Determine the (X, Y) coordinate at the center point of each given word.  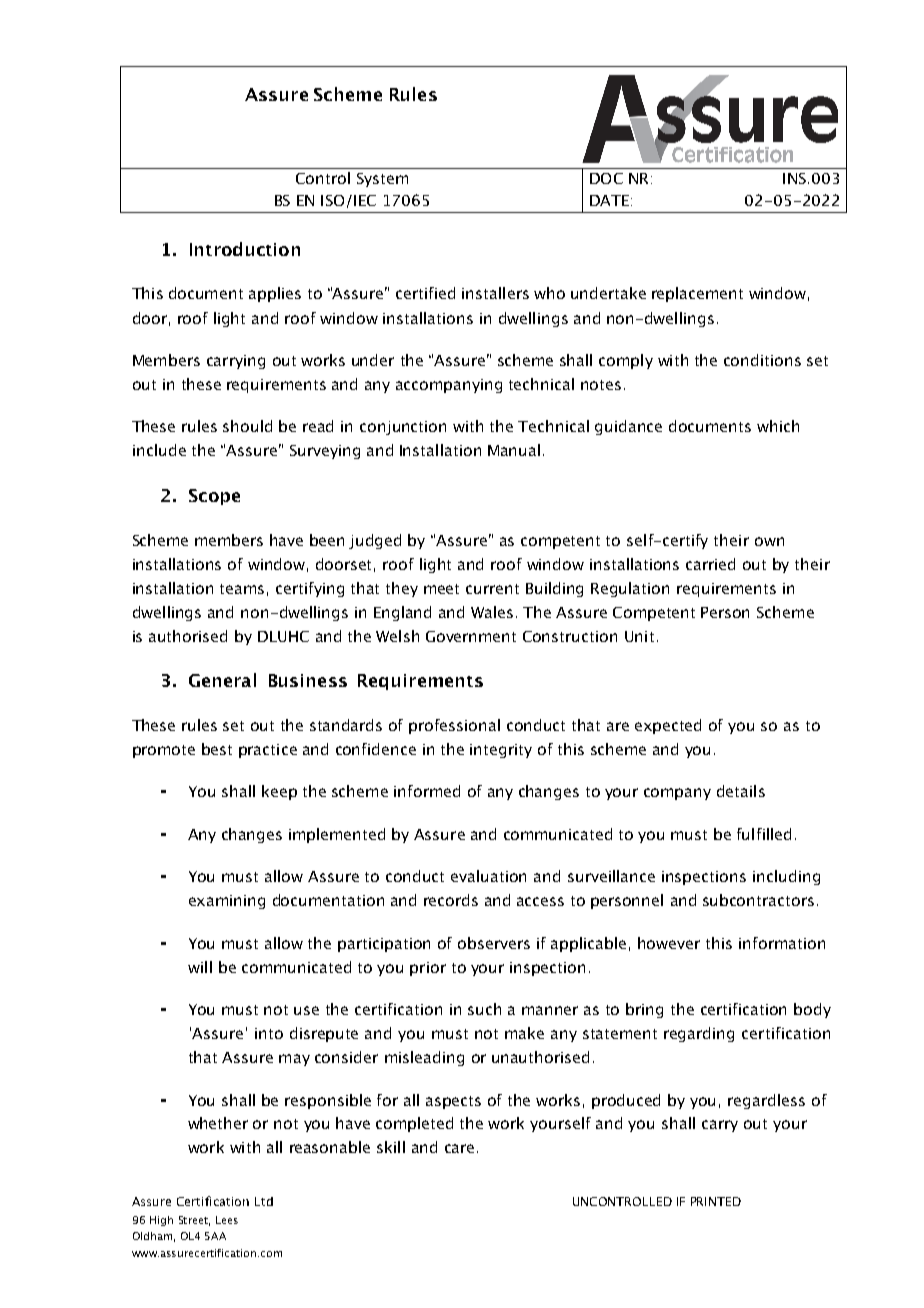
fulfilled (764, 834)
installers (495, 293)
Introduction (245, 249)
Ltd (264, 1201)
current (492, 589)
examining (227, 902)
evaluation (488, 876)
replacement (697, 294)
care (459, 1148)
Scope (214, 497)
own (769, 541)
